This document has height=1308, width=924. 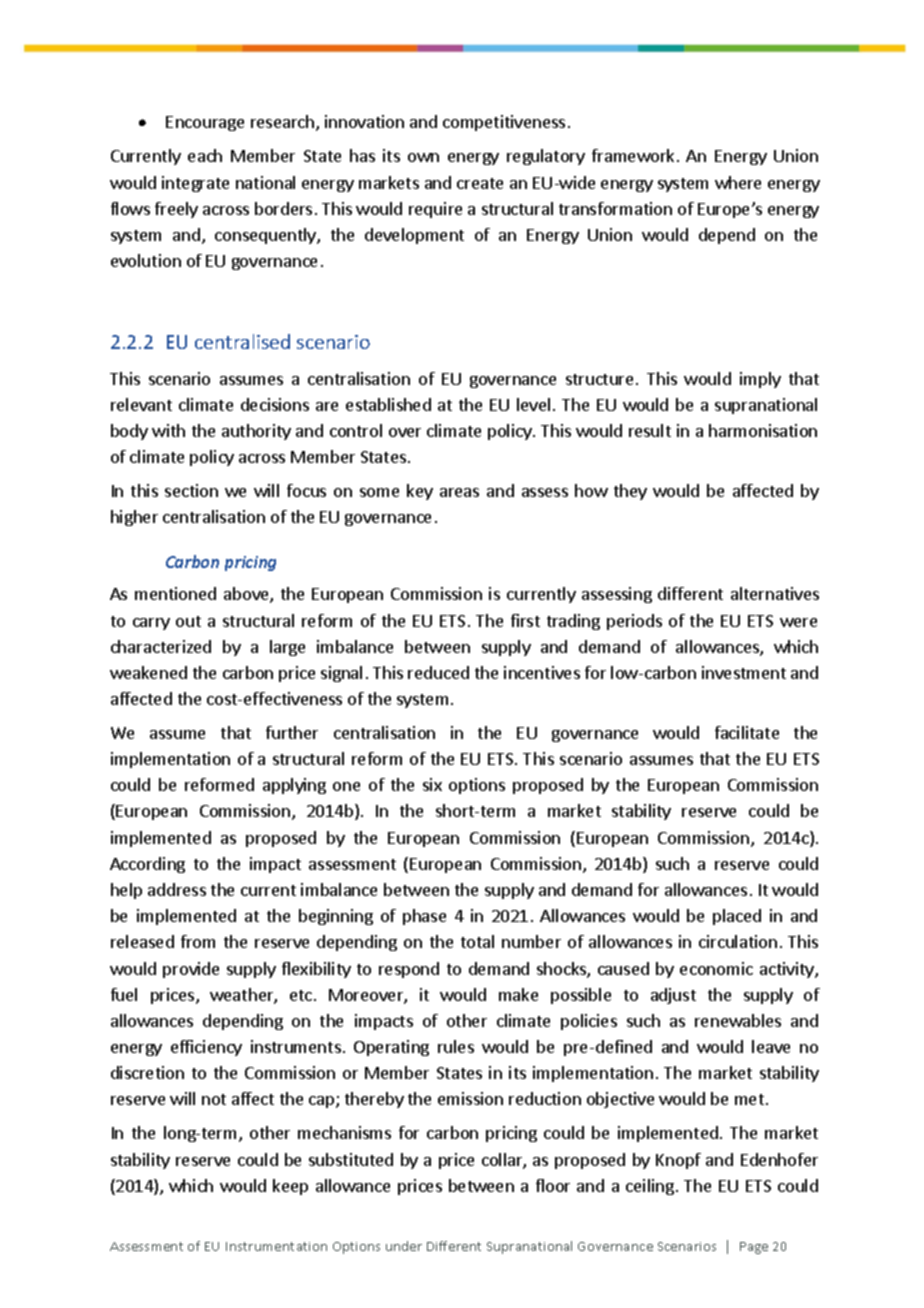 What do you see at coordinates (191, 490) in the document?
I see `section` at bounding box center [191, 490].
